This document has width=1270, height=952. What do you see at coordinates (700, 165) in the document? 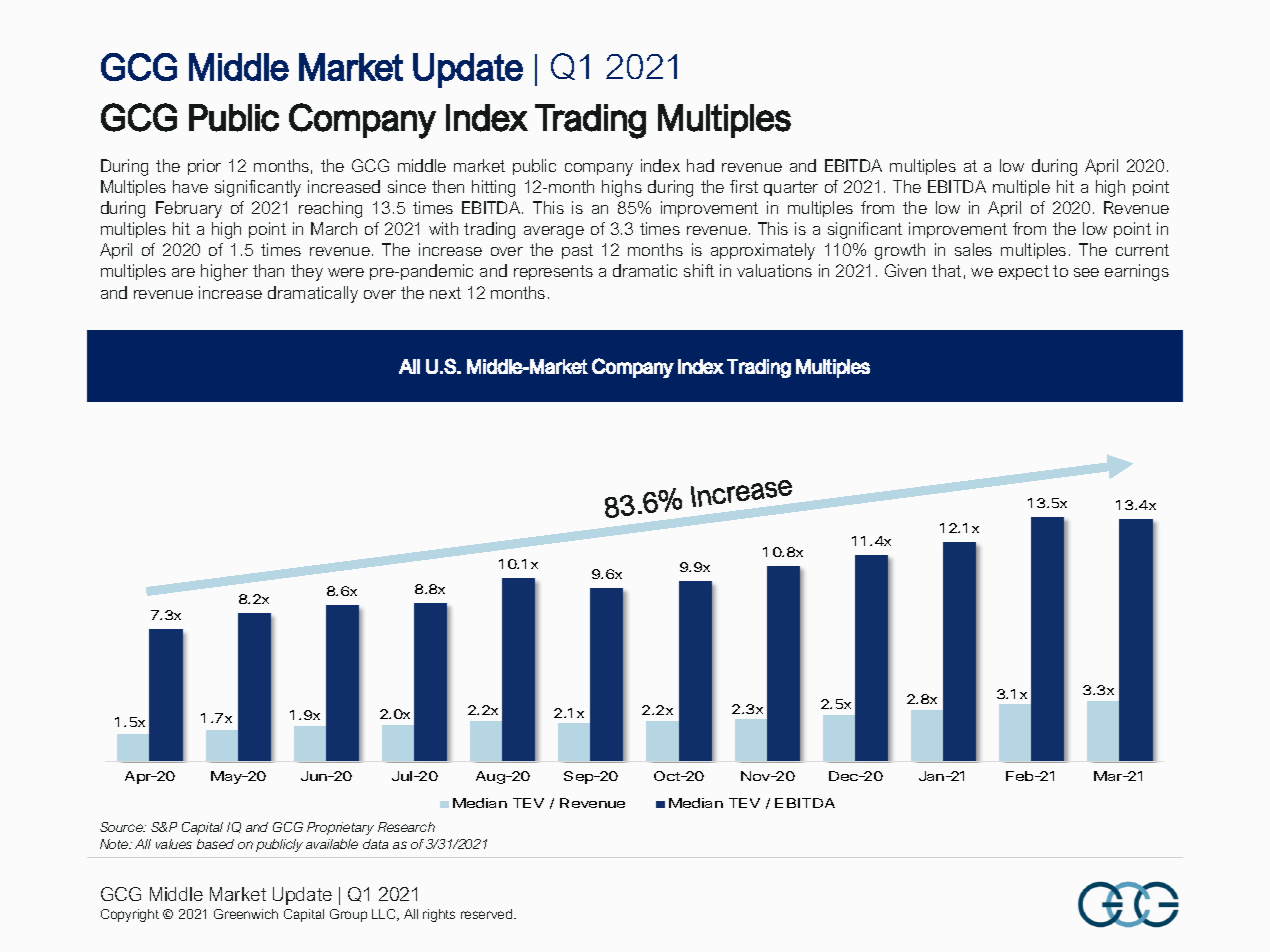
I see `had` at bounding box center [700, 165].
